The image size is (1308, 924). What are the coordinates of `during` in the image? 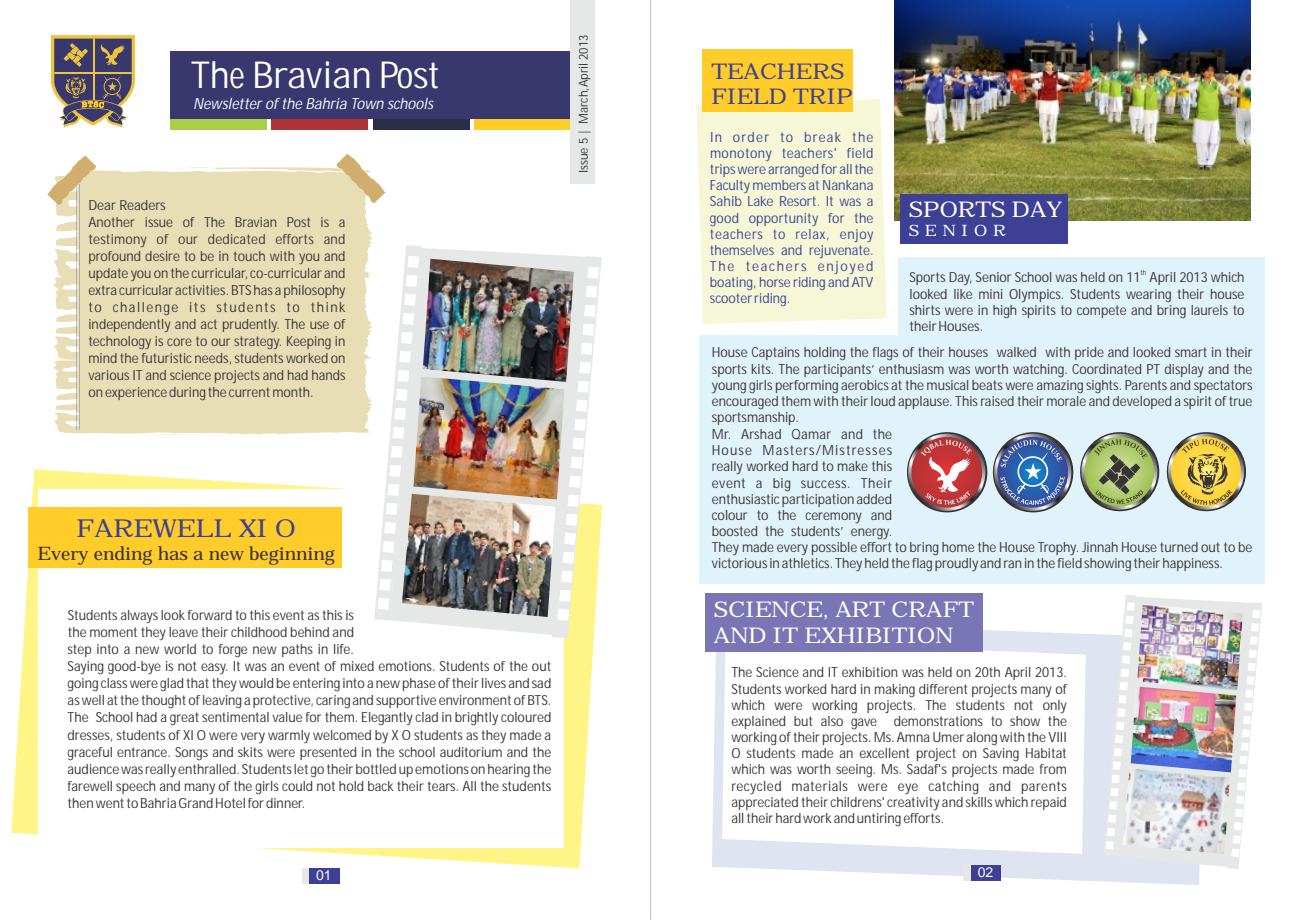 It's located at (187, 393).
